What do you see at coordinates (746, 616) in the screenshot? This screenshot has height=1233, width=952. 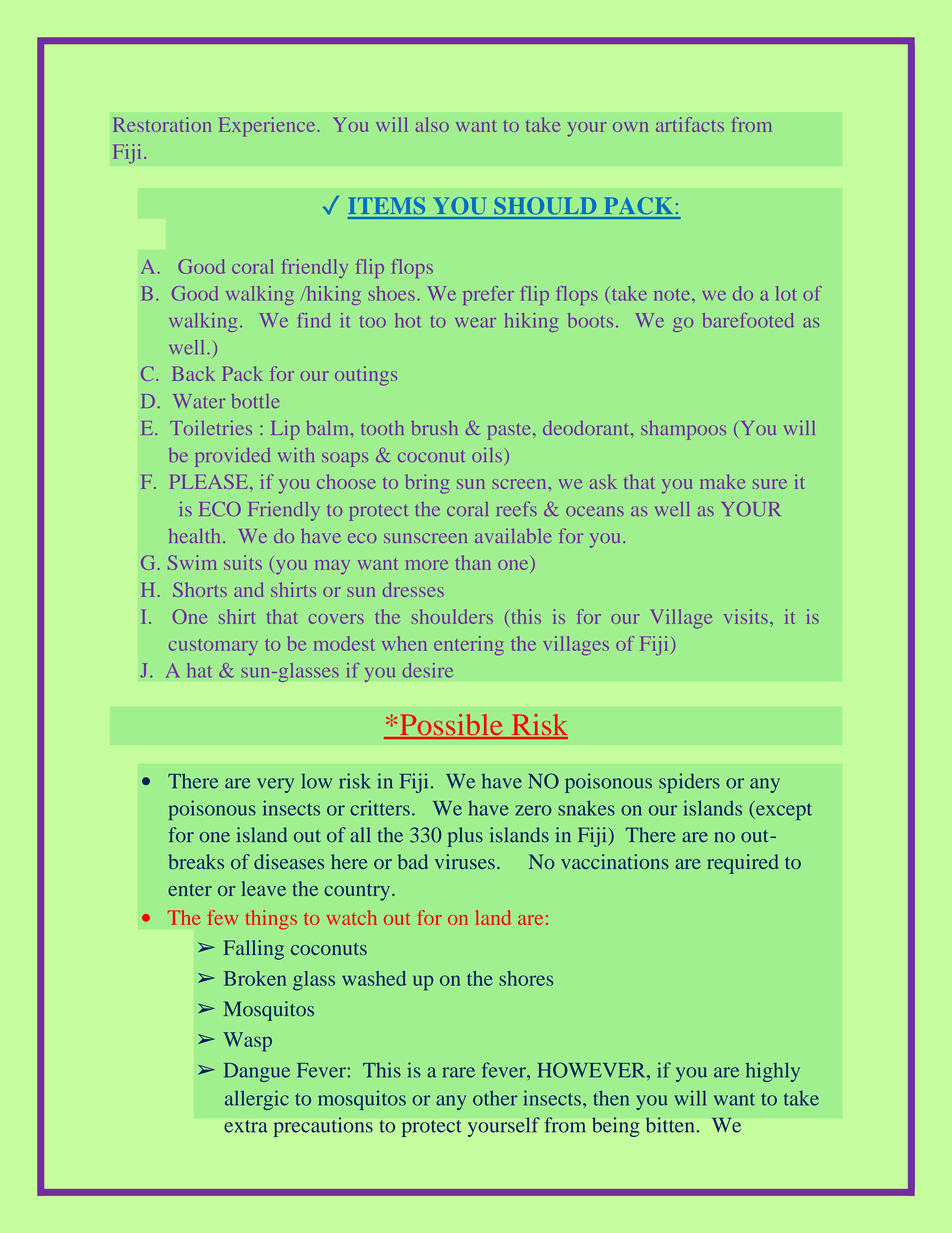 I see `visits` at bounding box center [746, 616].
